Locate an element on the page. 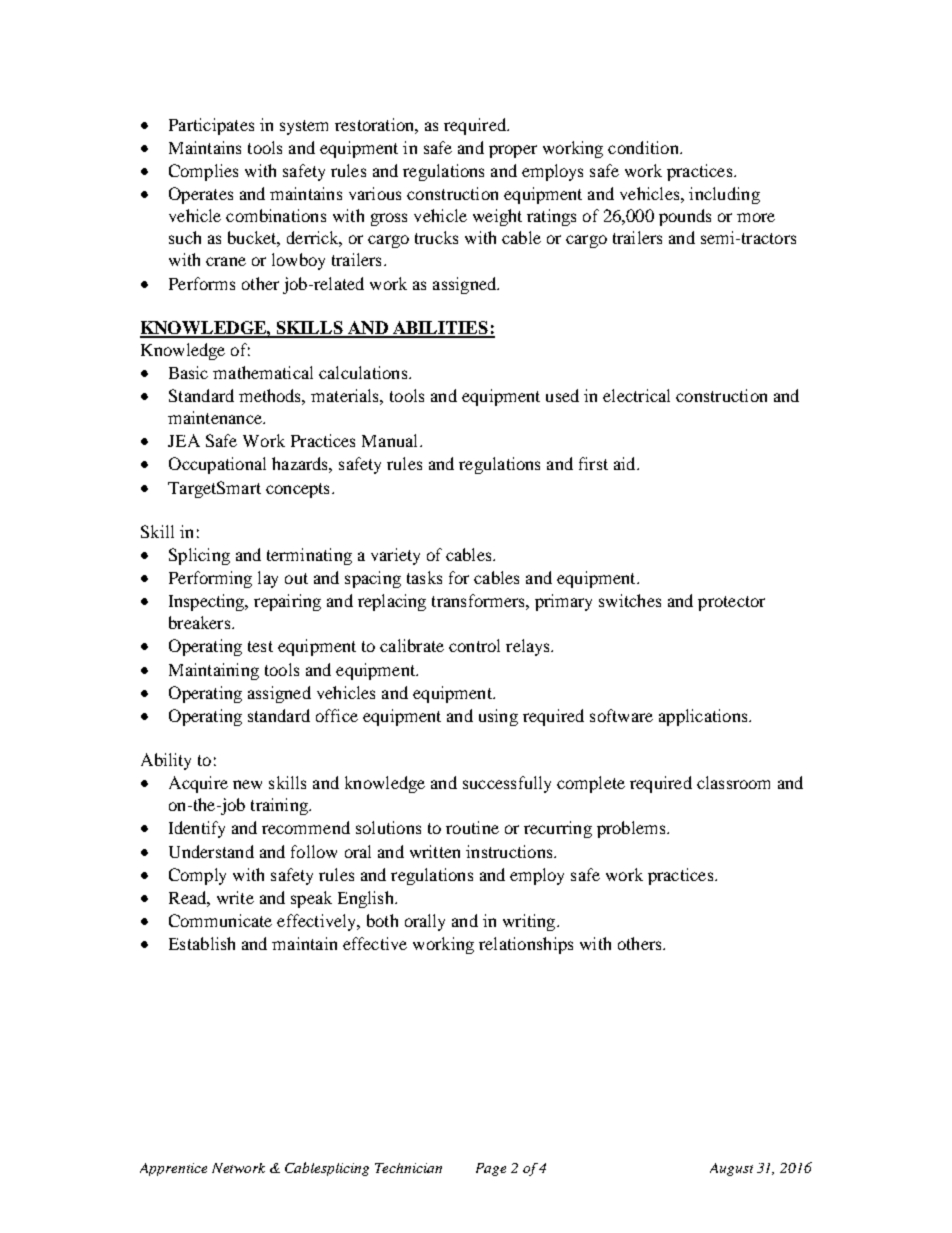  test is located at coordinates (260, 646).
